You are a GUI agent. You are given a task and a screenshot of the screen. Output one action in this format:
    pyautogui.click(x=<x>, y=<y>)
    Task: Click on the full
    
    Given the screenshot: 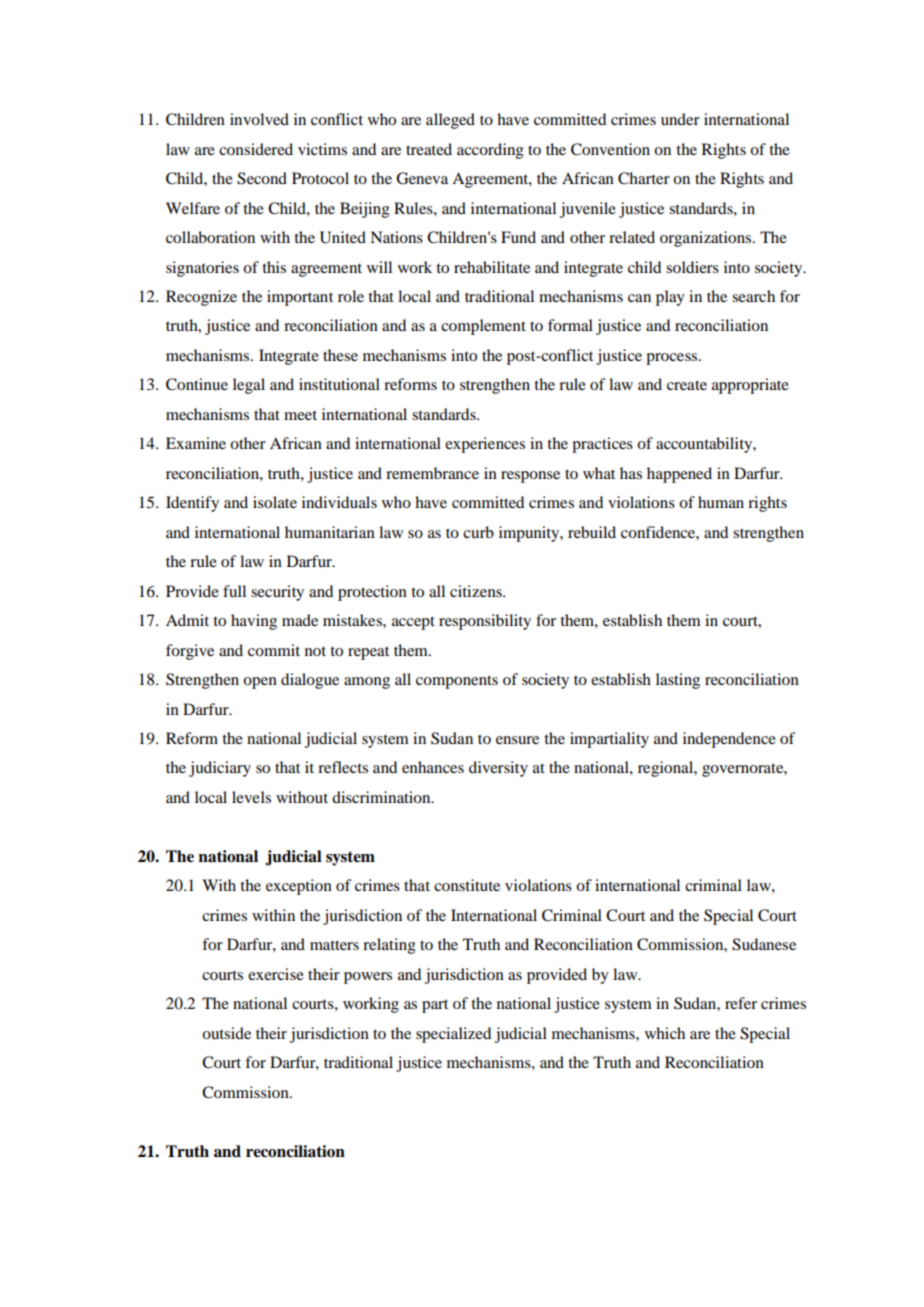 What is the action you would take?
    pyautogui.click(x=234, y=591)
